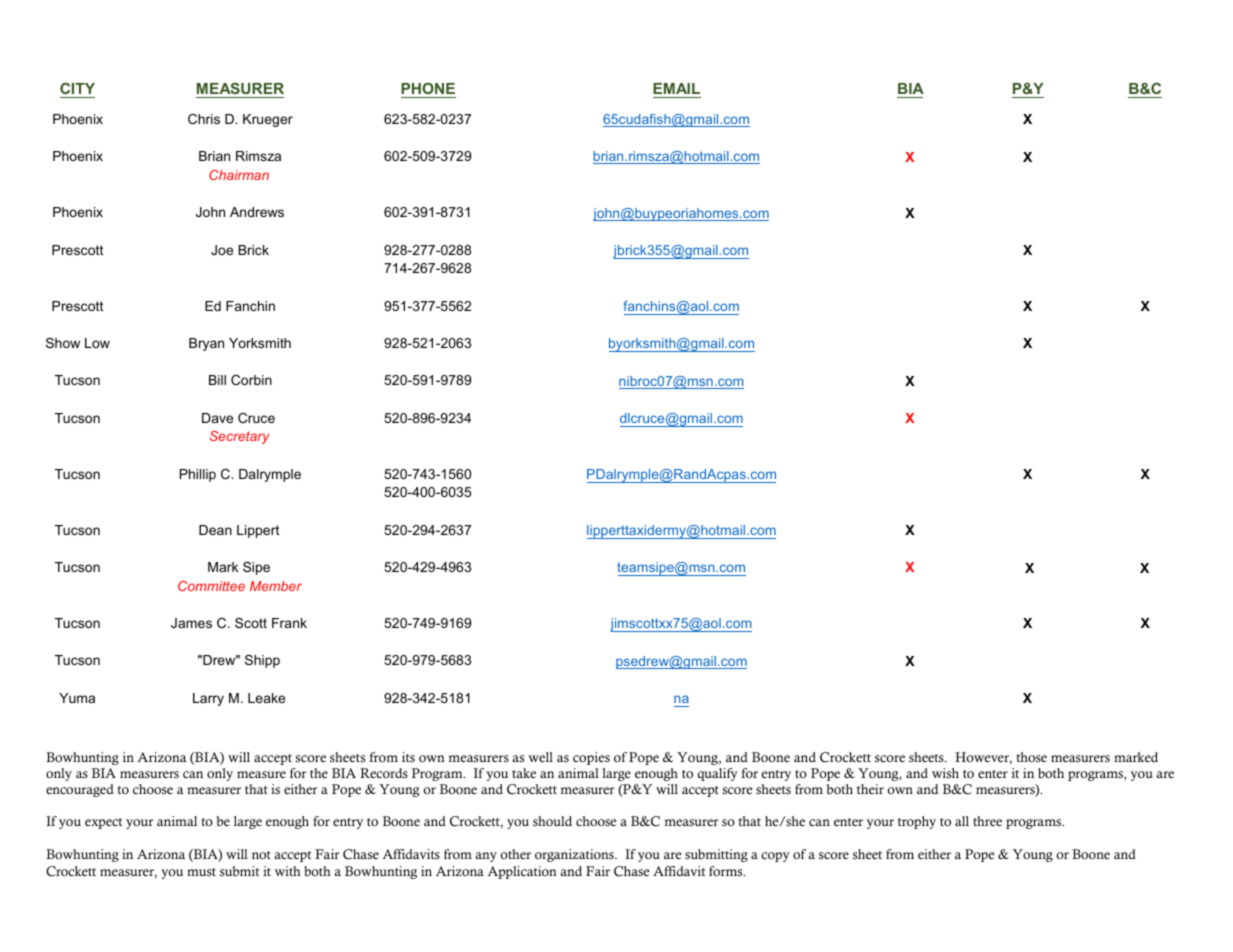  Describe the element at coordinates (251, 380) in the screenshot. I see `Corbin` at that location.
